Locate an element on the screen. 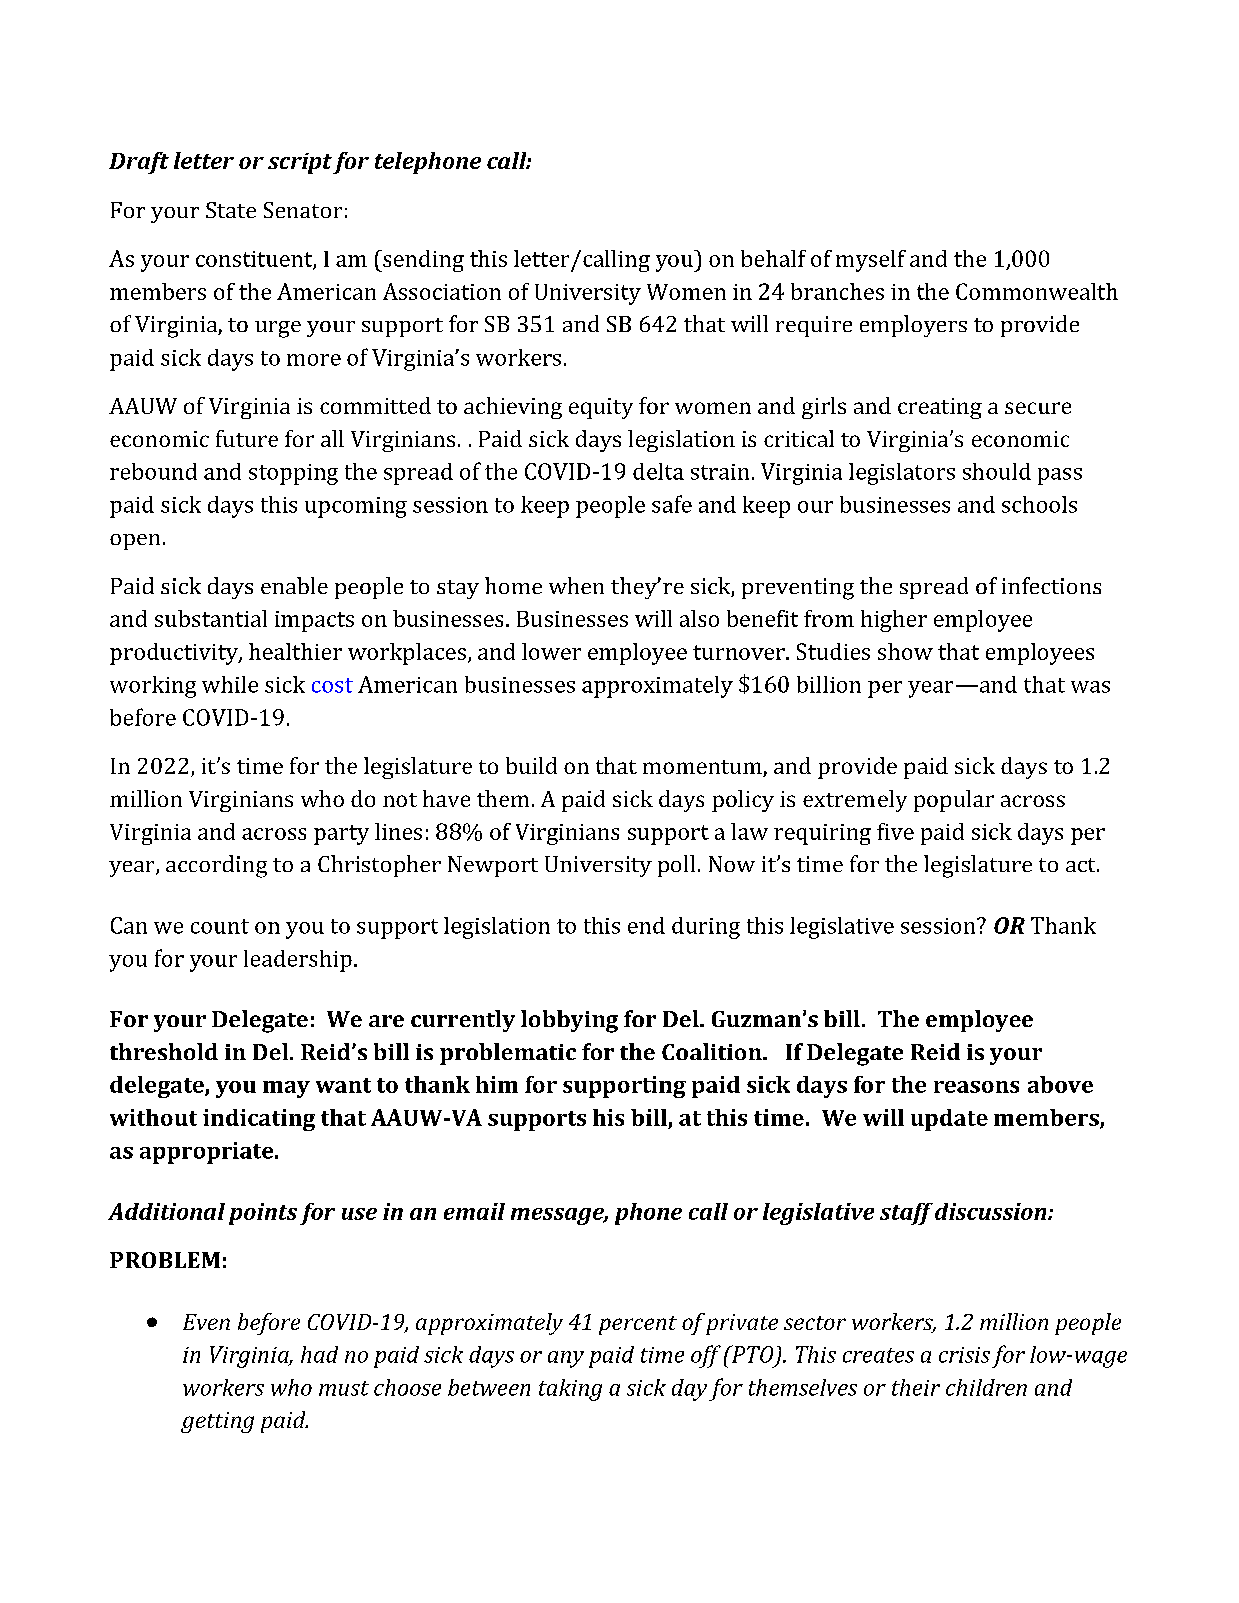 The image size is (1239, 1603). behalf is located at coordinates (773, 258).
